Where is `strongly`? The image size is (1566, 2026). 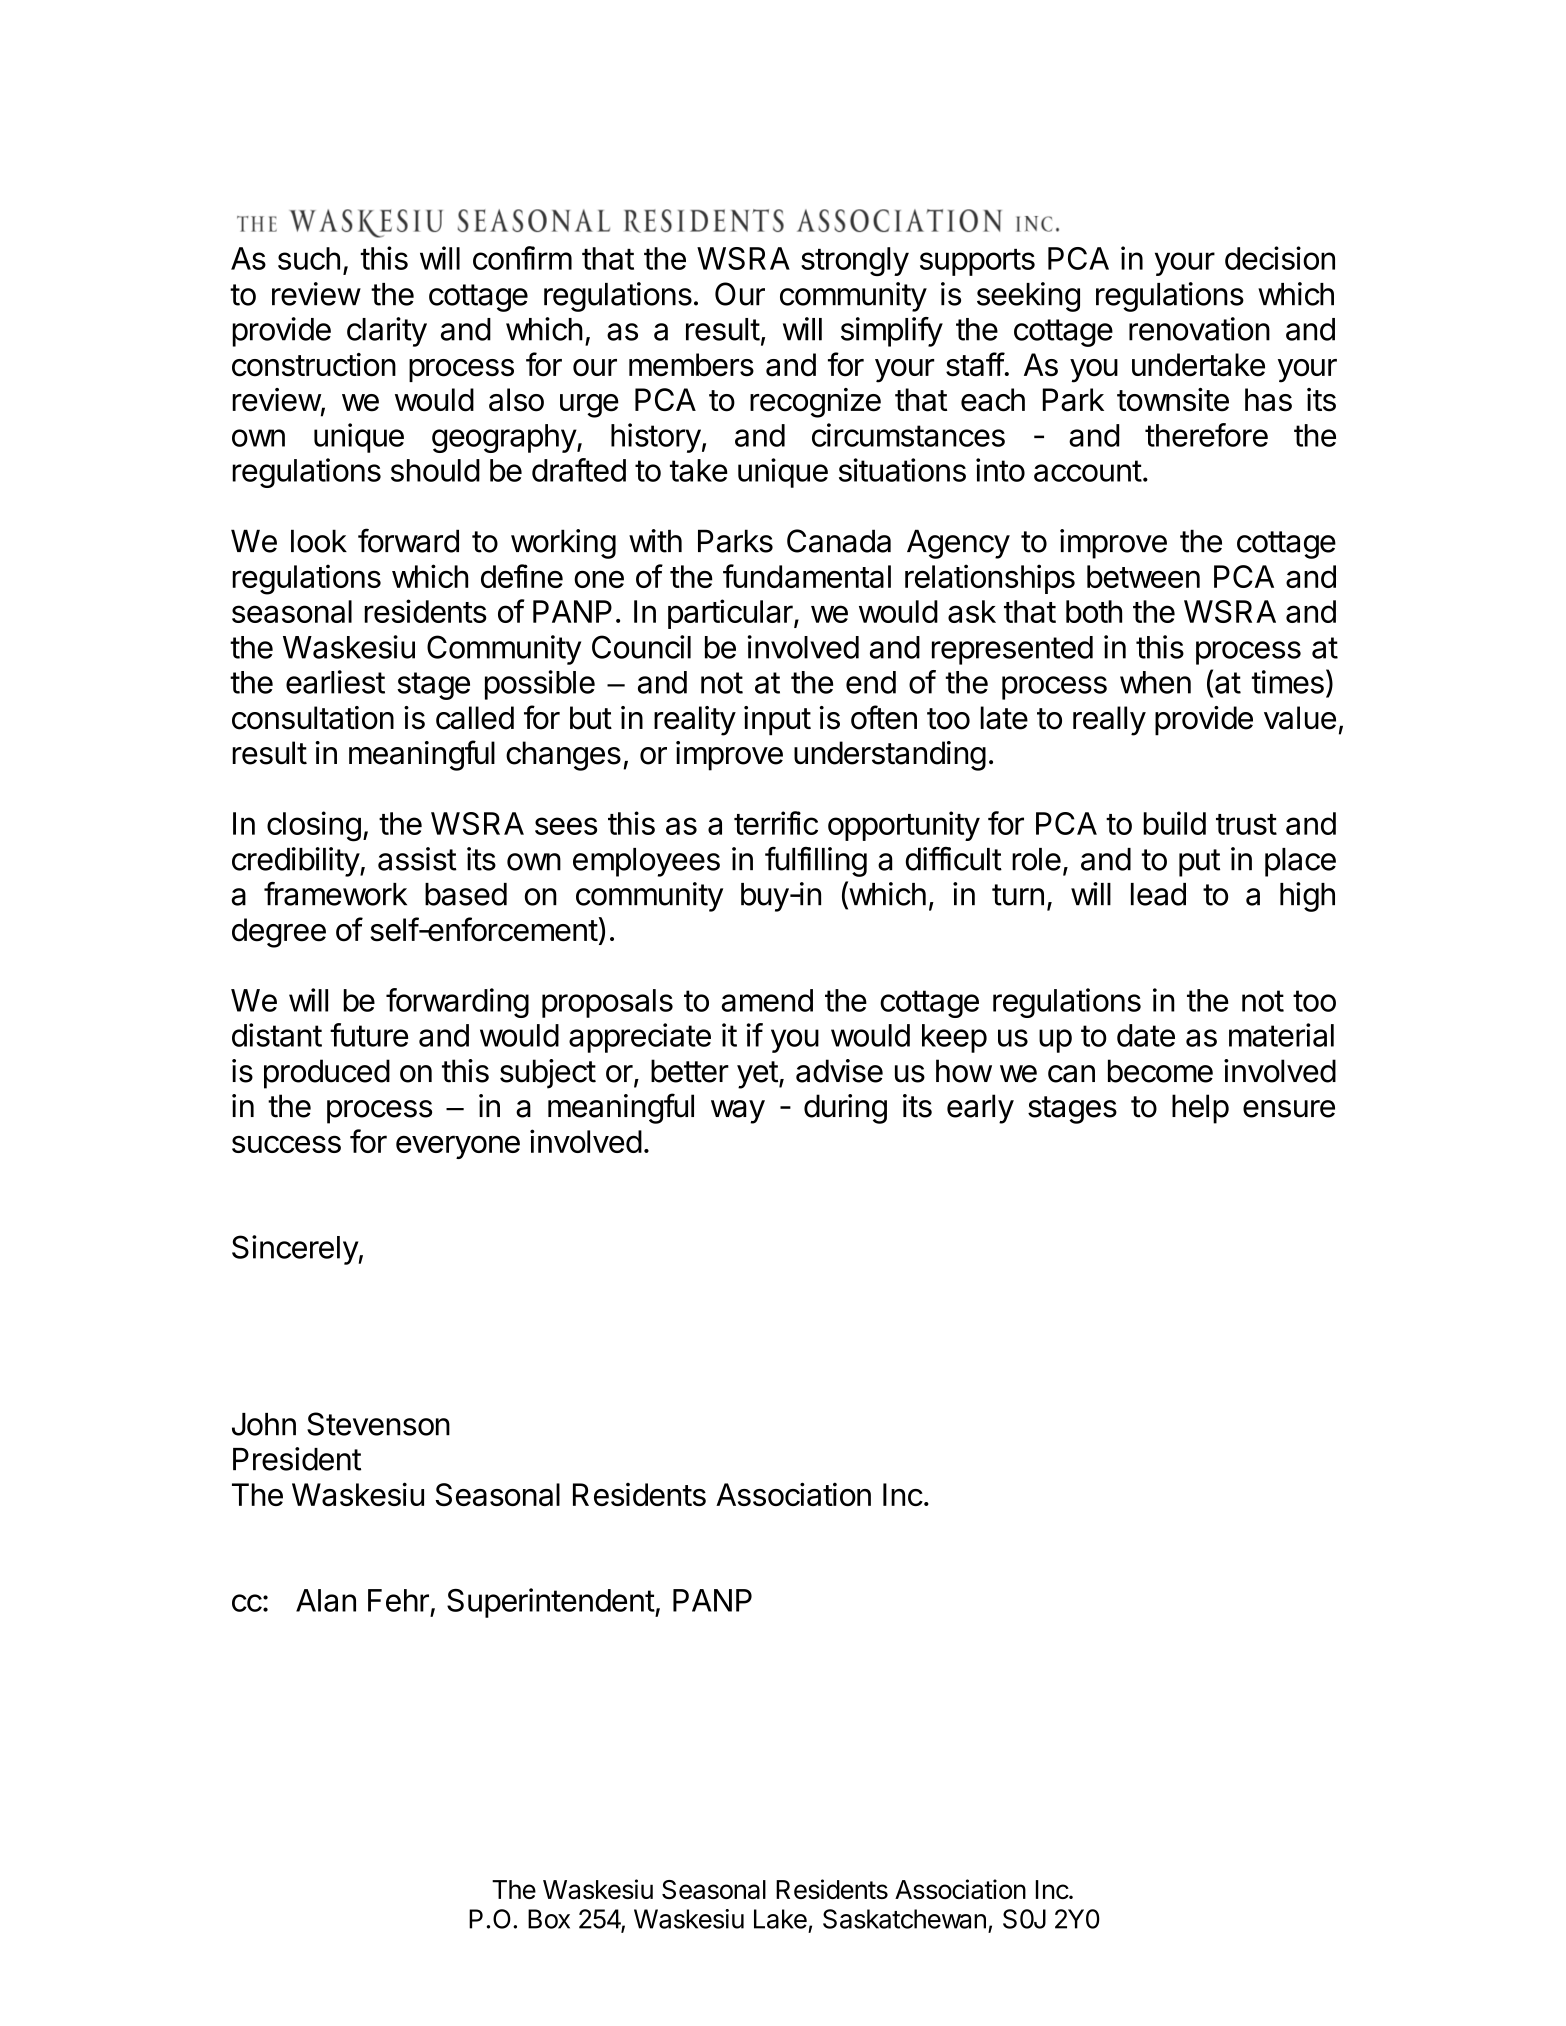
strongly is located at coordinates (855, 261).
